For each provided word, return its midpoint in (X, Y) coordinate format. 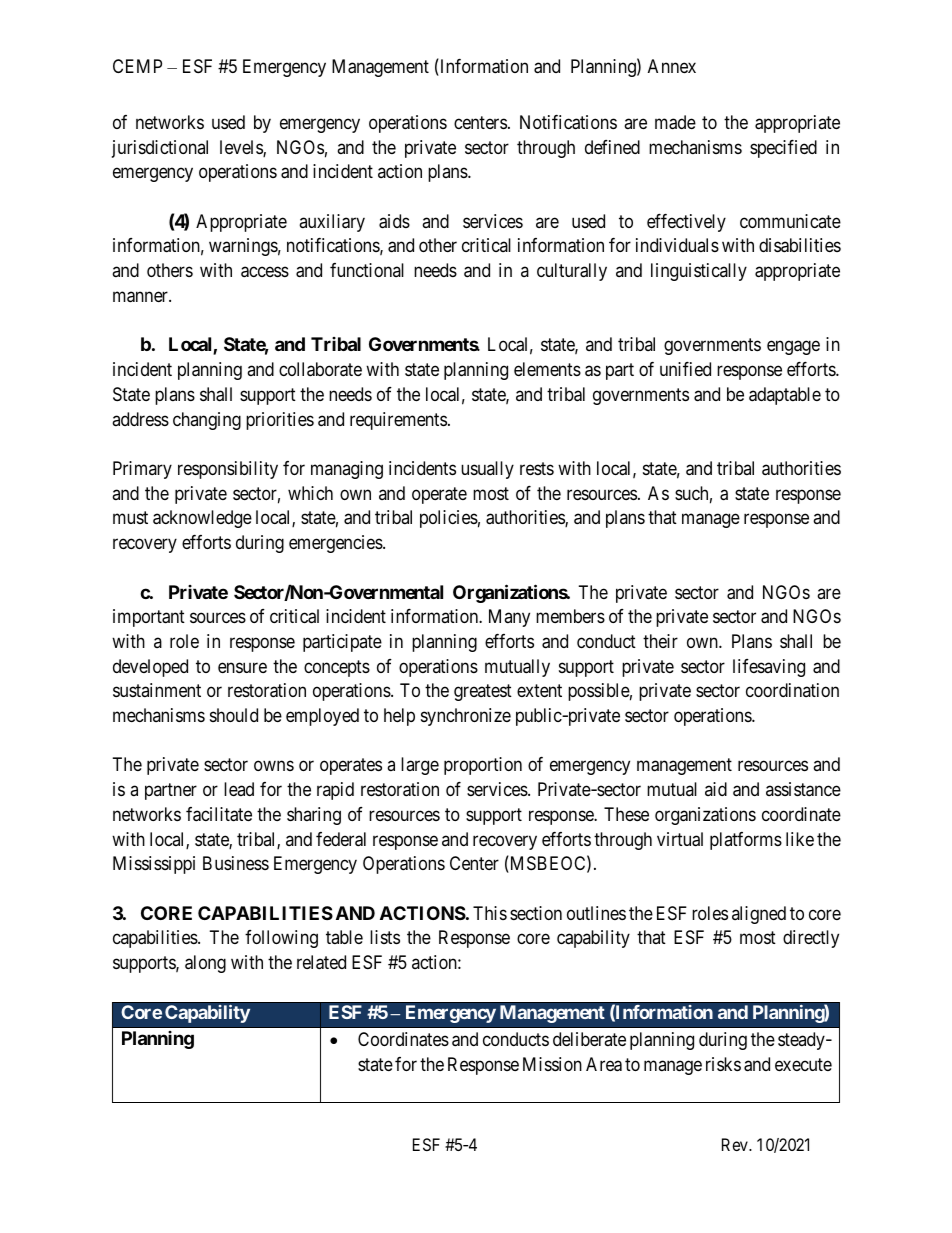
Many (509, 618)
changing (207, 421)
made (675, 122)
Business (236, 863)
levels (242, 148)
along (205, 964)
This (490, 913)
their (660, 641)
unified (685, 369)
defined (612, 147)
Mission (552, 1064)
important (149, 618)
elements (547, 369)
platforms (746, 841)
